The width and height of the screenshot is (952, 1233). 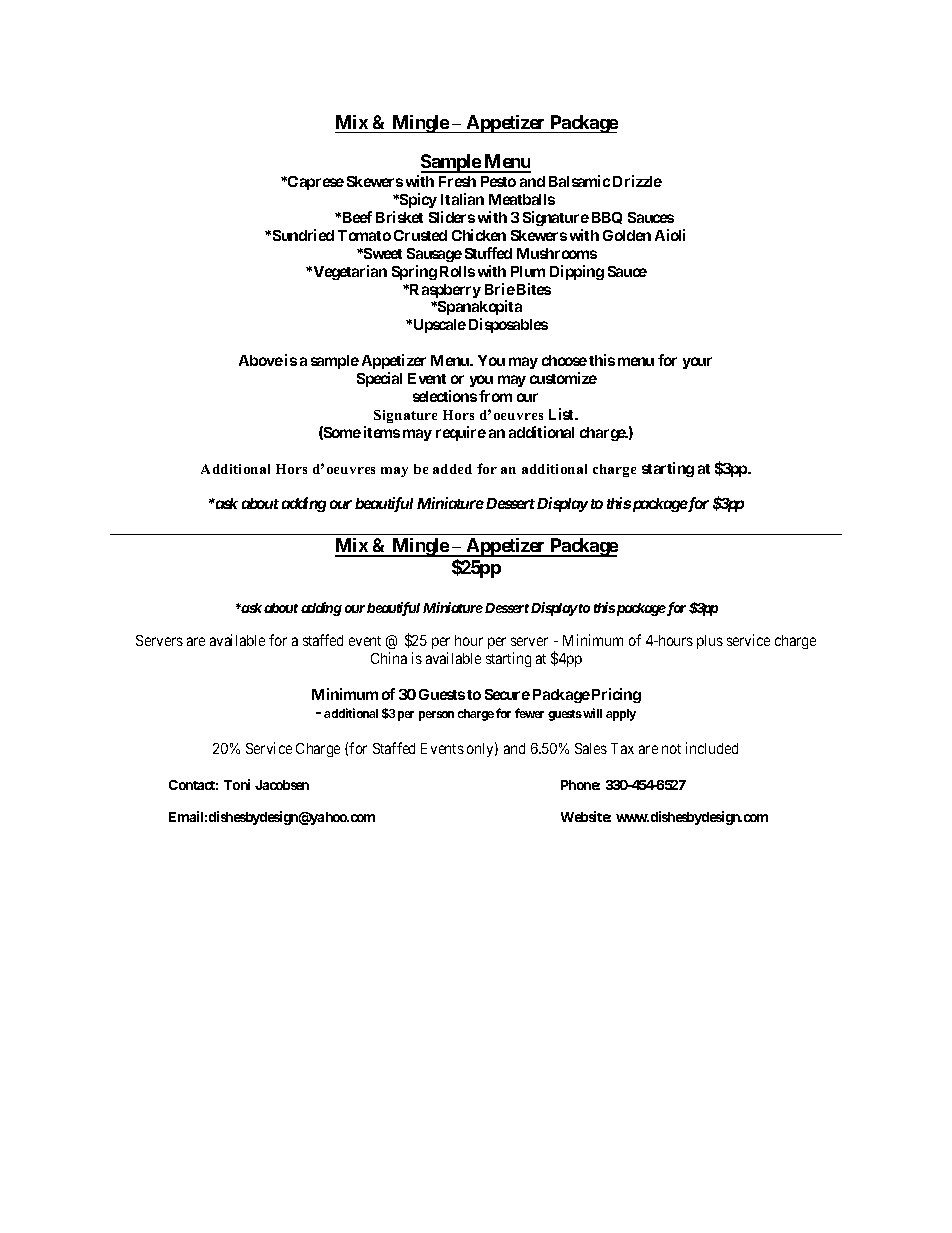 I want to click on BBQ, so click(x=607, y=218).
